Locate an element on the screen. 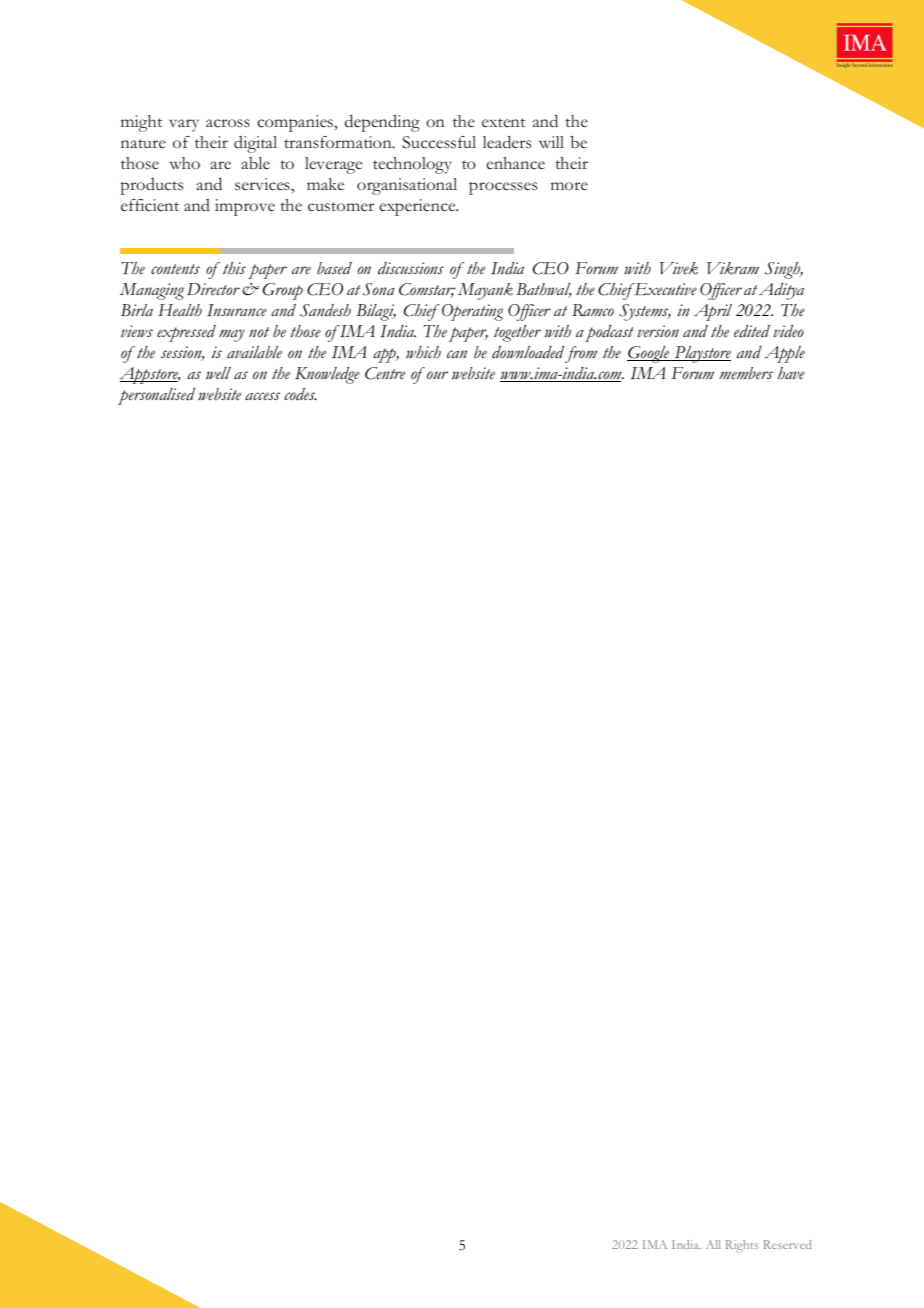 The height and width of the screenshot is (1308, 924). well is located at coordinates (218, 373).
